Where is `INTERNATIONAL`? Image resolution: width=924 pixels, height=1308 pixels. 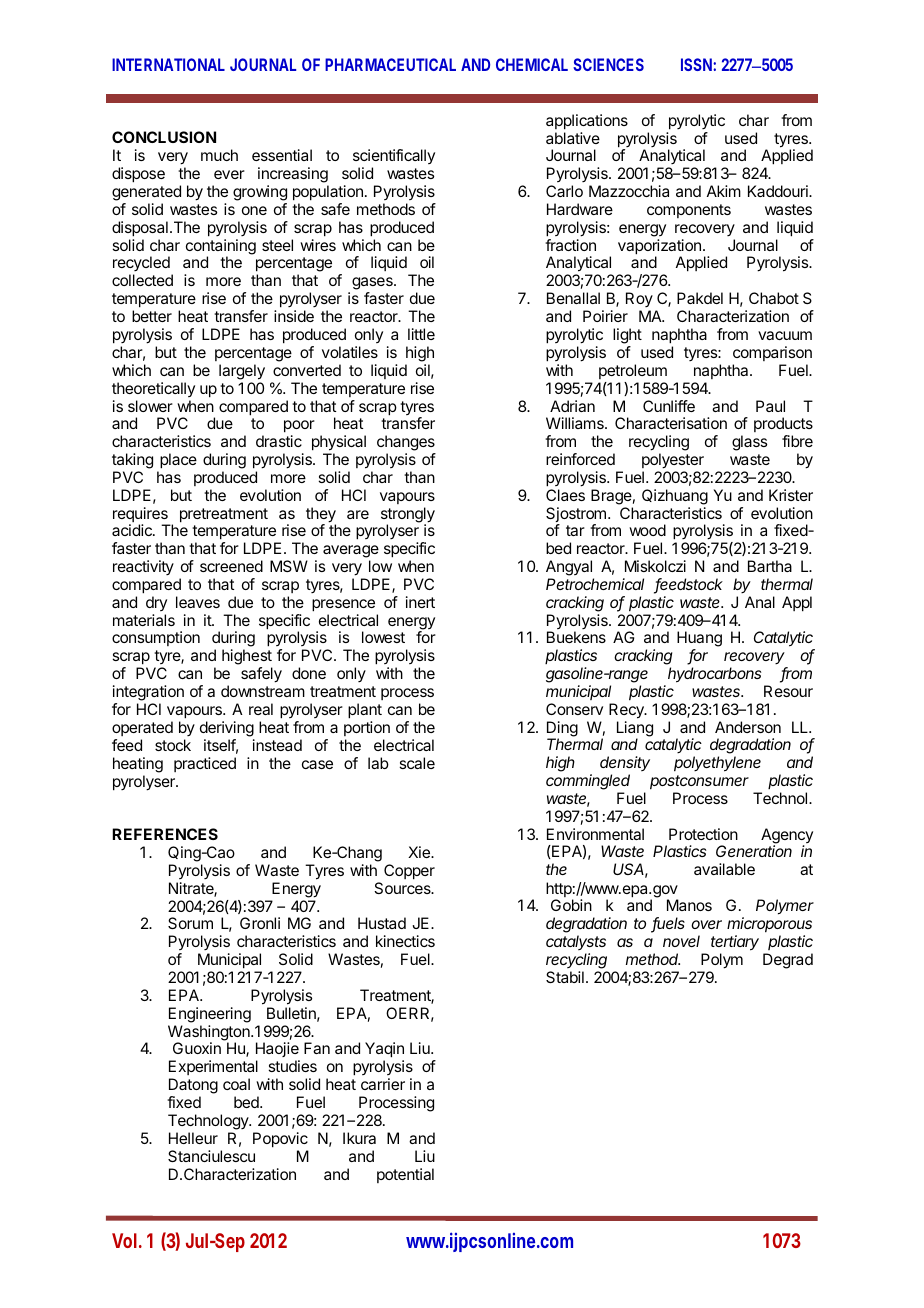 INTERNATIONAL is located at coordinates (168, 64).
